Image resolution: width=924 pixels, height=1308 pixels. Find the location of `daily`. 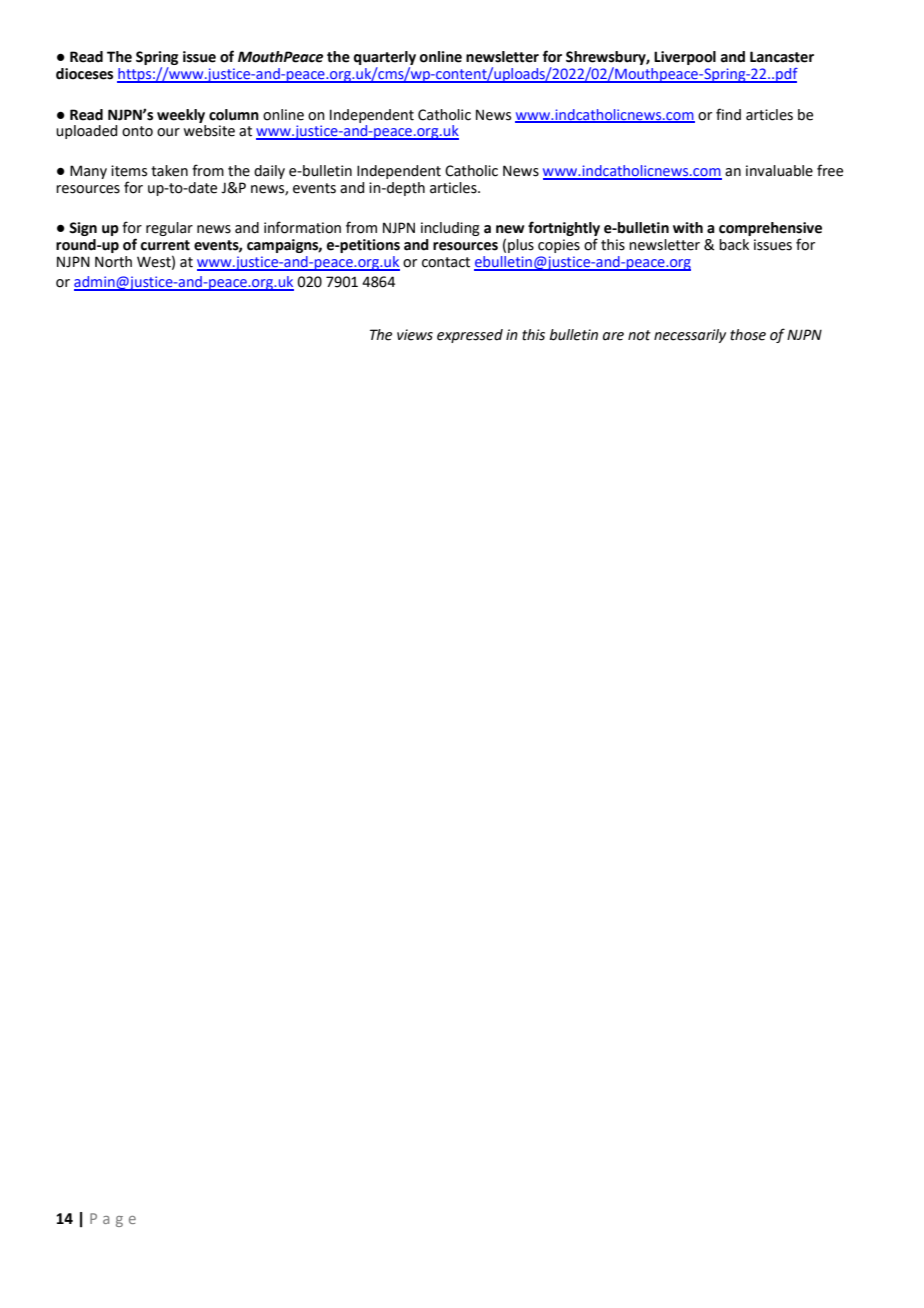

daily is located at coordinates (269, 172).
